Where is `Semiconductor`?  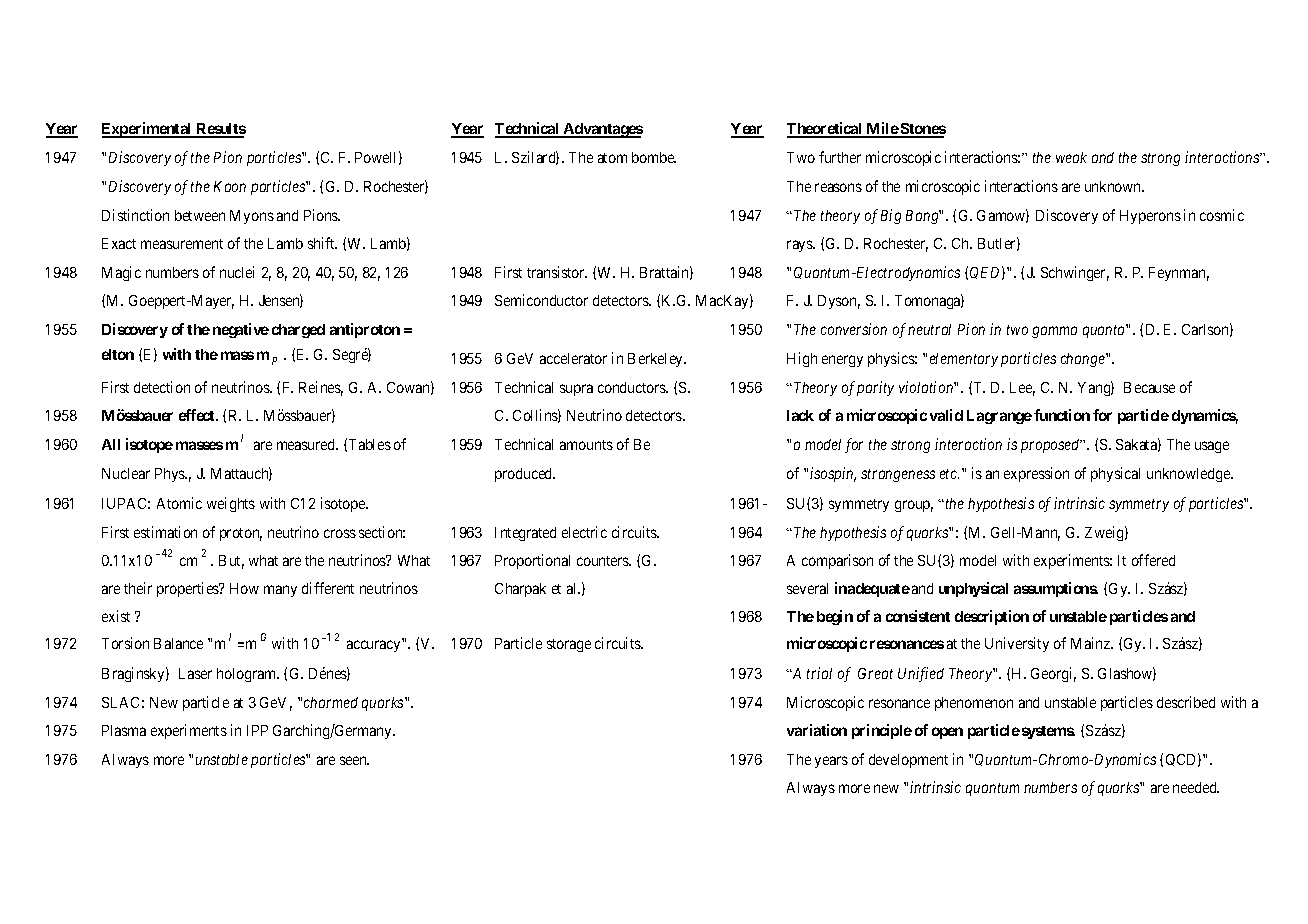
Semiconductor is located at coordinates (541, 300).
